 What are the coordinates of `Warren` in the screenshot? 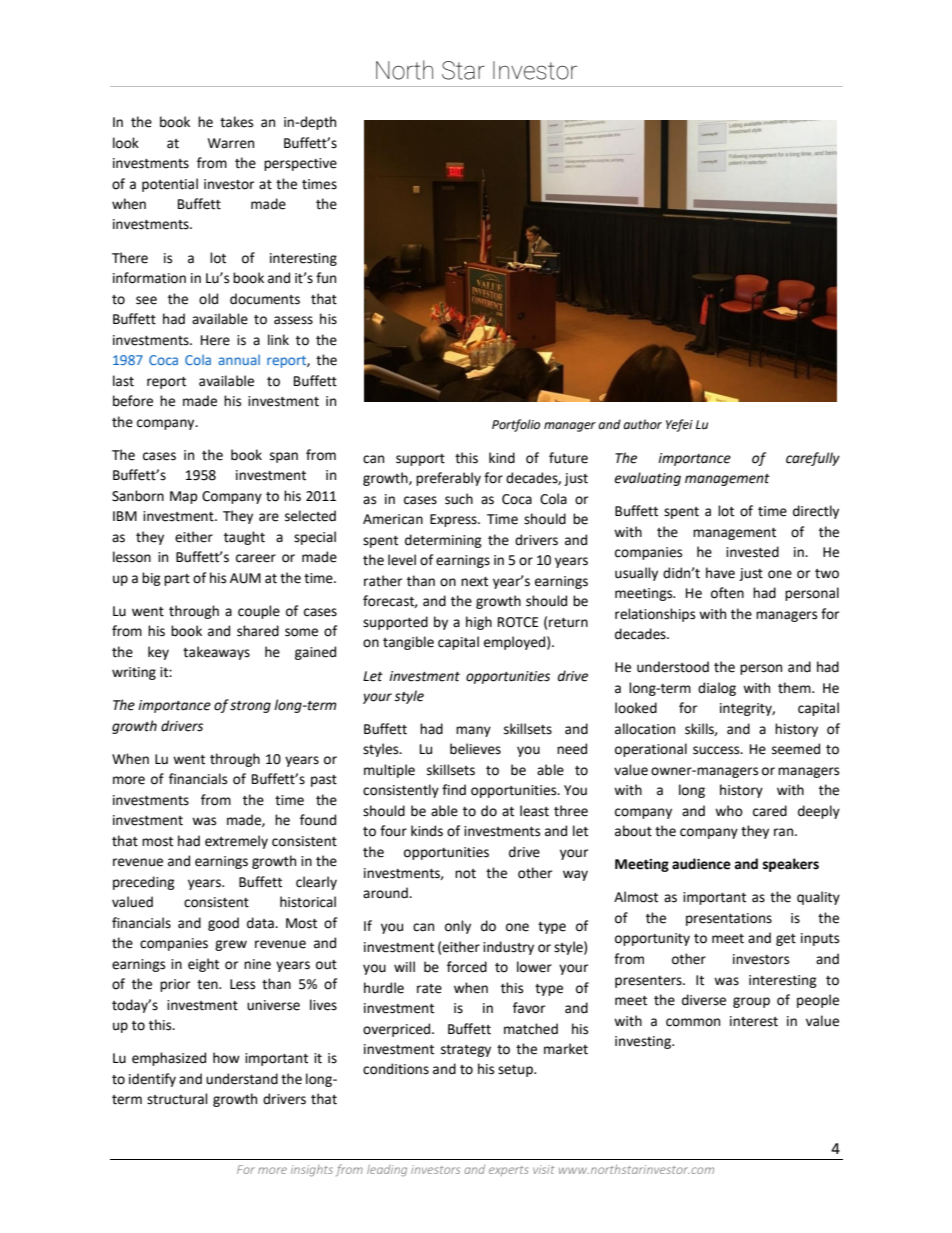 It's located at (231, 143).
